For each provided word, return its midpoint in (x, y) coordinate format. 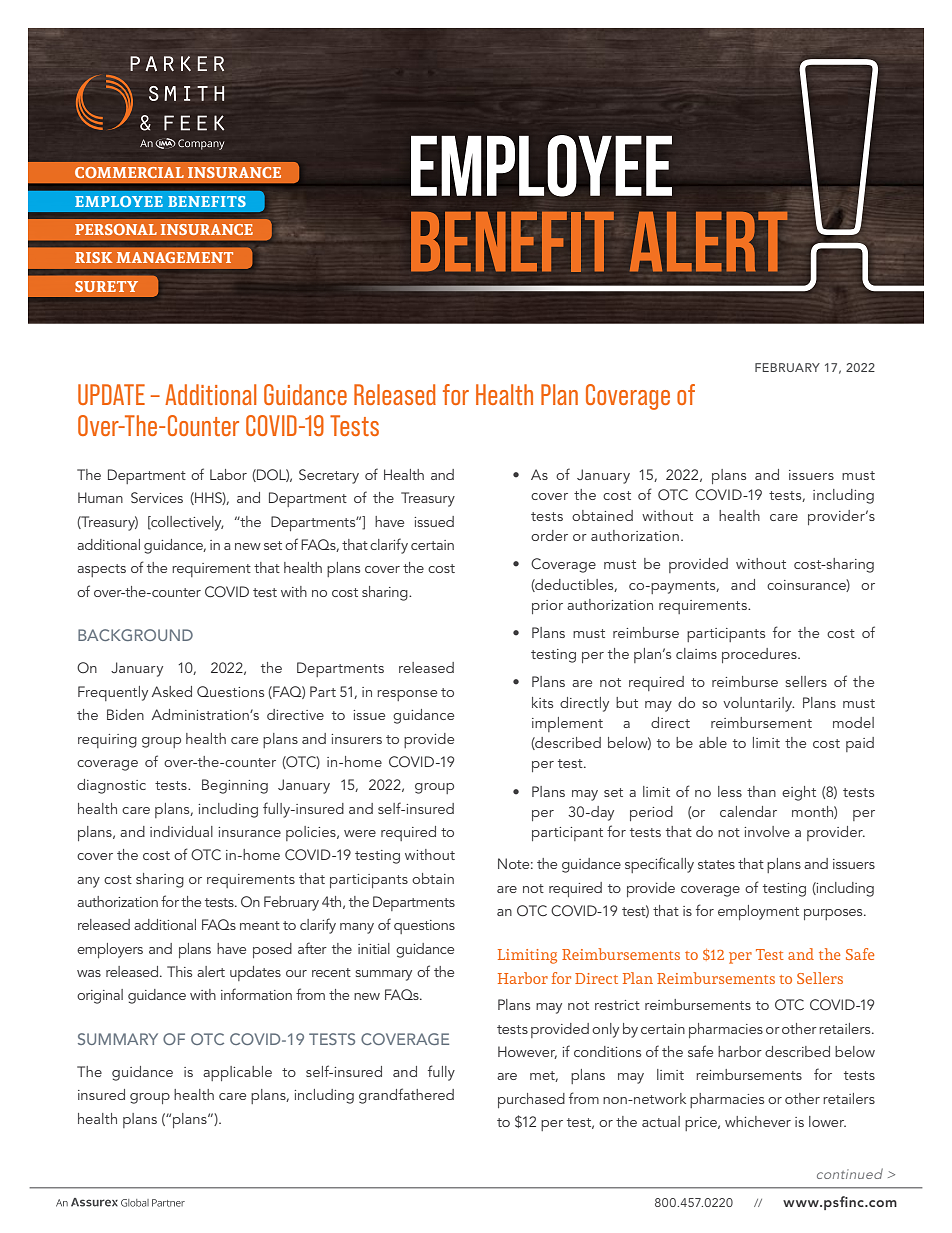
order (549, 535)
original (100, 996)
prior (547, 607)
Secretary (329, 476)
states (716, 864)
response (407, 695)
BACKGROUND (135, 635)
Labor (228, 474)
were (360, 833)
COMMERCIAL (129, 172)
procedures (760, 655)
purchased (531, 1100)
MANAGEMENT (174, 257)
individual (181, 831)
